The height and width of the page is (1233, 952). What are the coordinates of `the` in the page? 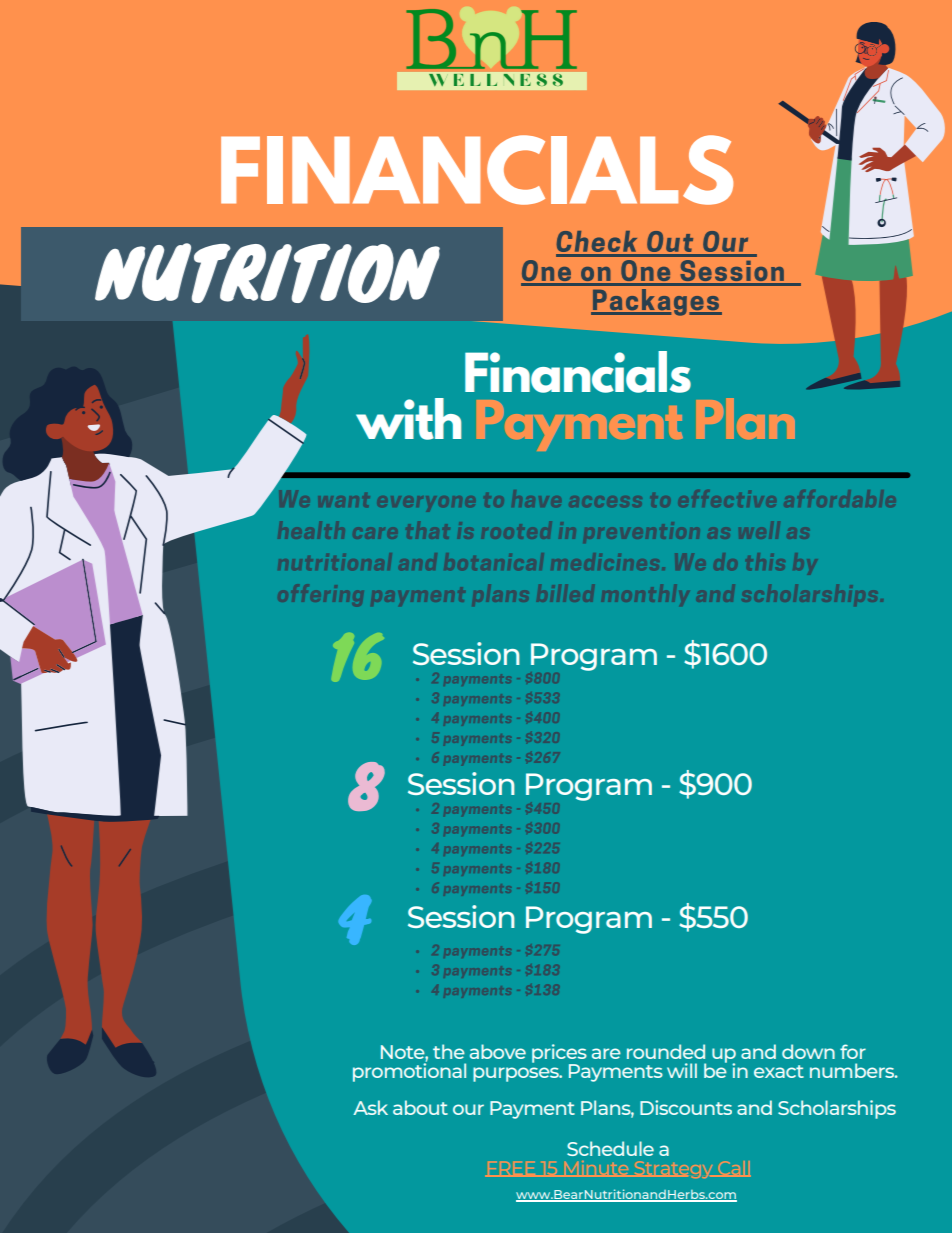 It's located at (449, 1051).
